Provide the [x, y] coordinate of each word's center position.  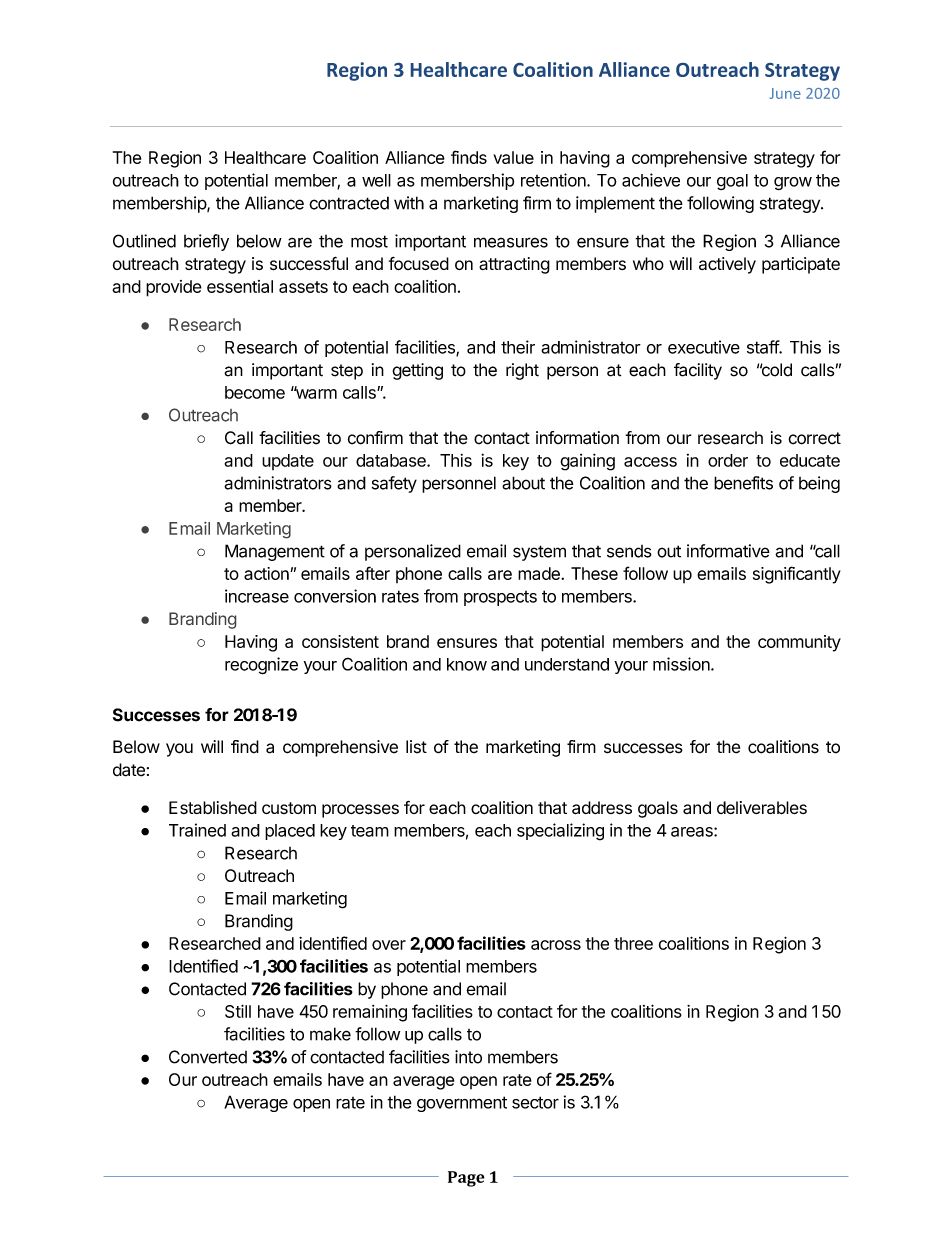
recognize [261, 666]
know [467, 664]
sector [535, 1102]
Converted [208, 1057]
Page [466, 1179]
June [785, 93]
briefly [206, 242]
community [799, 643]
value [513, 157]
